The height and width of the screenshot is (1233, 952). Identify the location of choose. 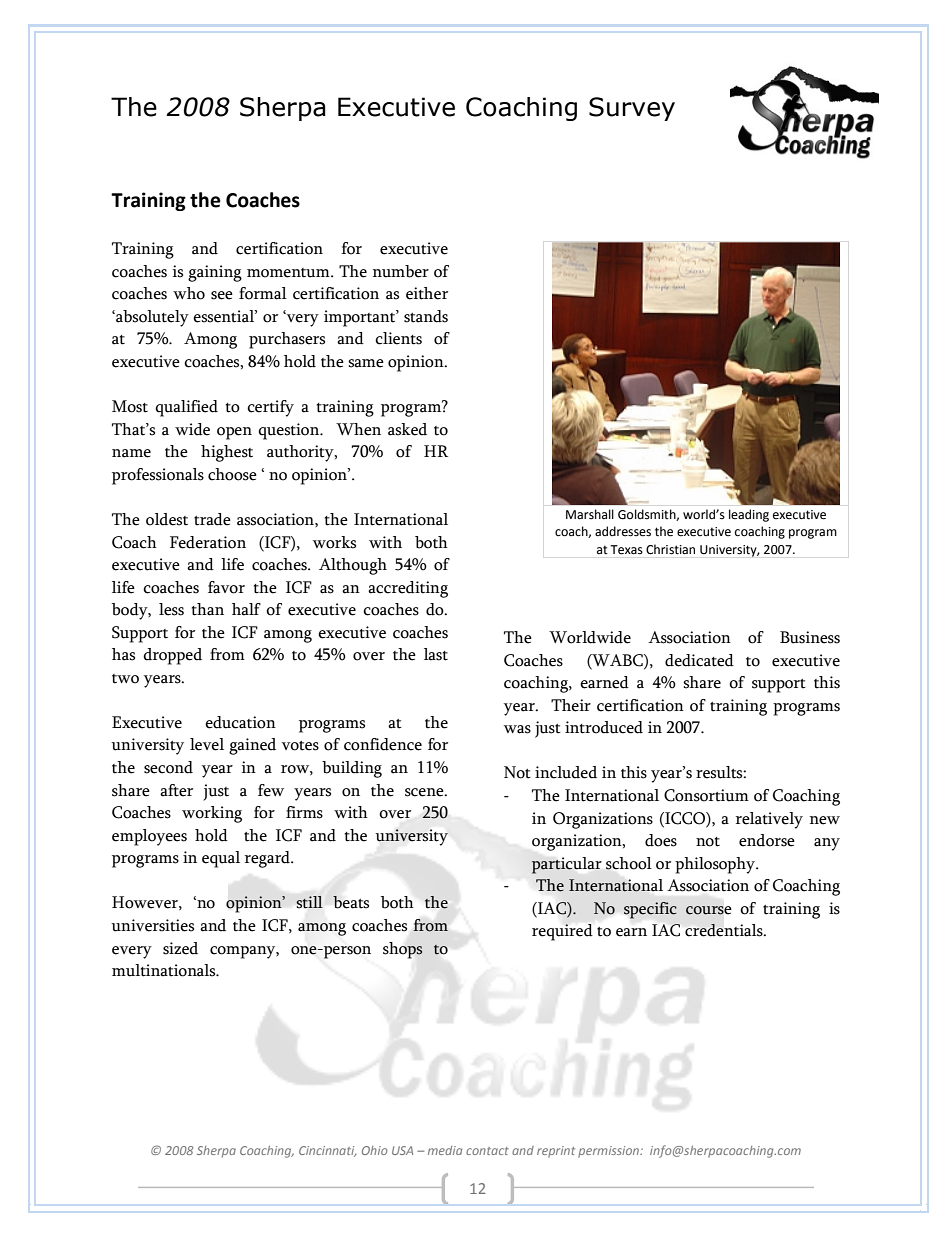
(232, 474).
